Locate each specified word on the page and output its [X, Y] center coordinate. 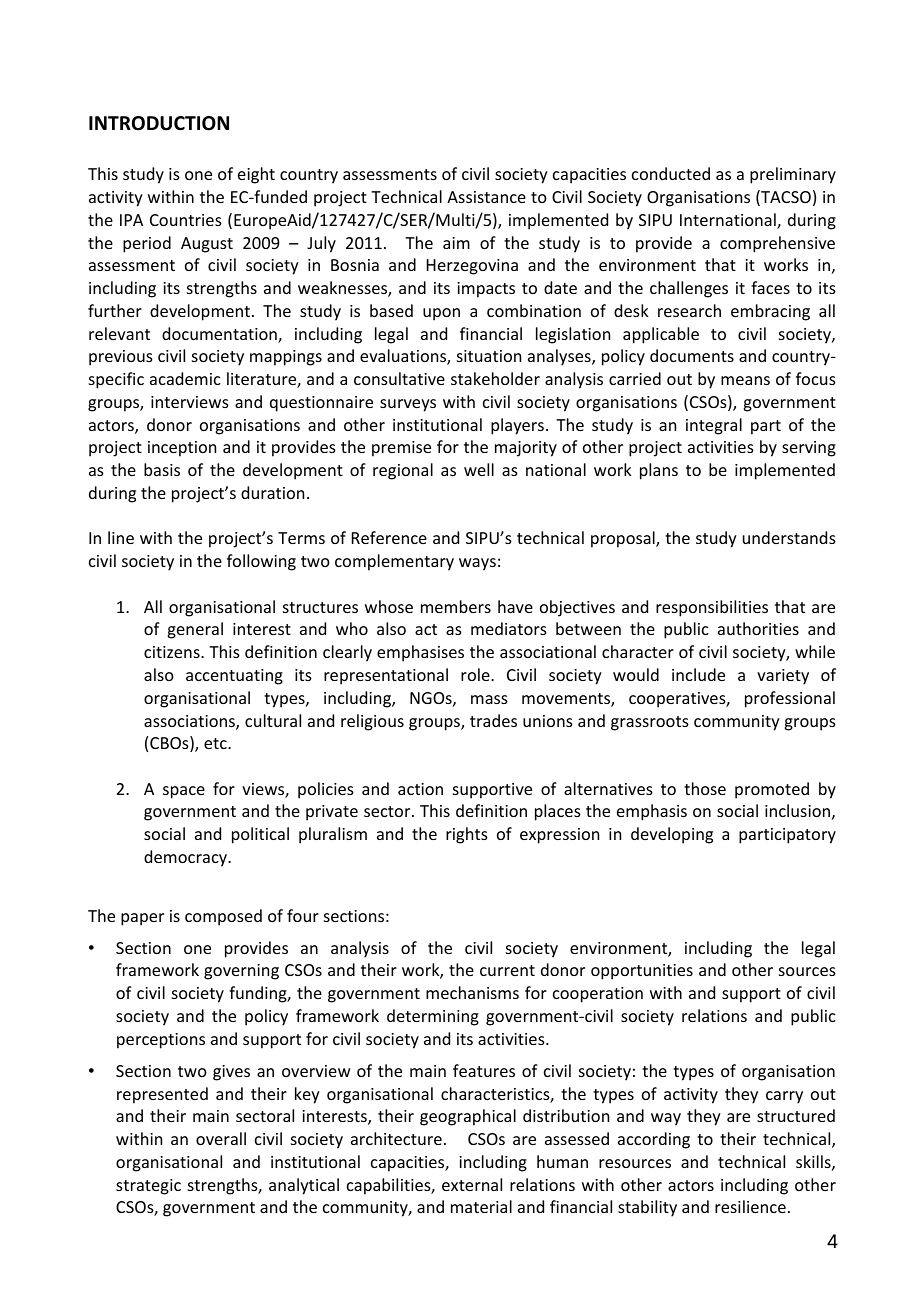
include [698, 674]
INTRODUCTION [159, 123]
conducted [671, 173]
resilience [750, 1206]
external [472, 1184]
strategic [148, 1187]
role [476, 674]
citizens [173, 652]
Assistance [486, 197]
